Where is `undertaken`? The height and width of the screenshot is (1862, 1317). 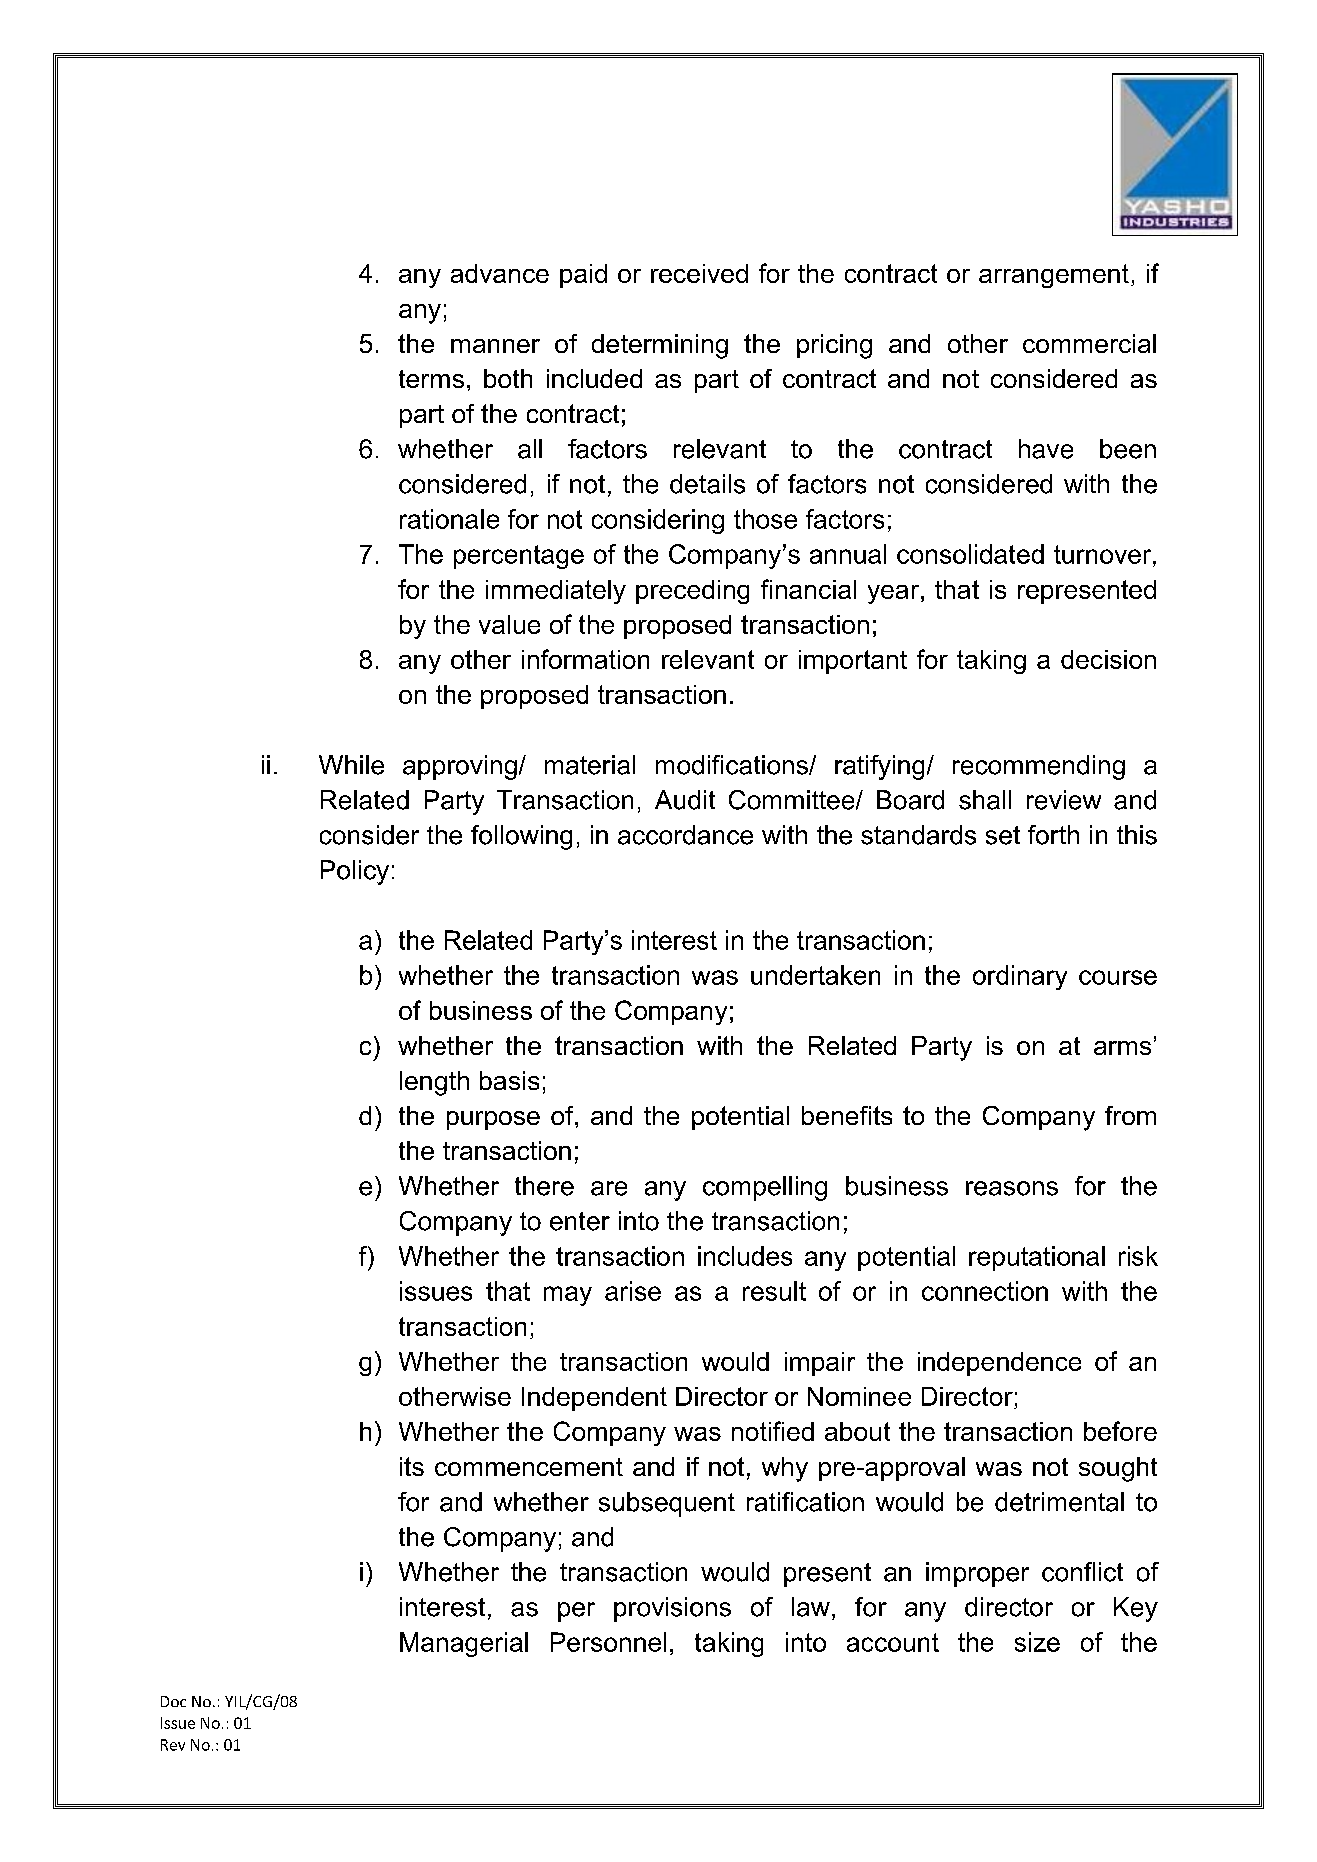
undertaken is located at coordinates (815, 975).
